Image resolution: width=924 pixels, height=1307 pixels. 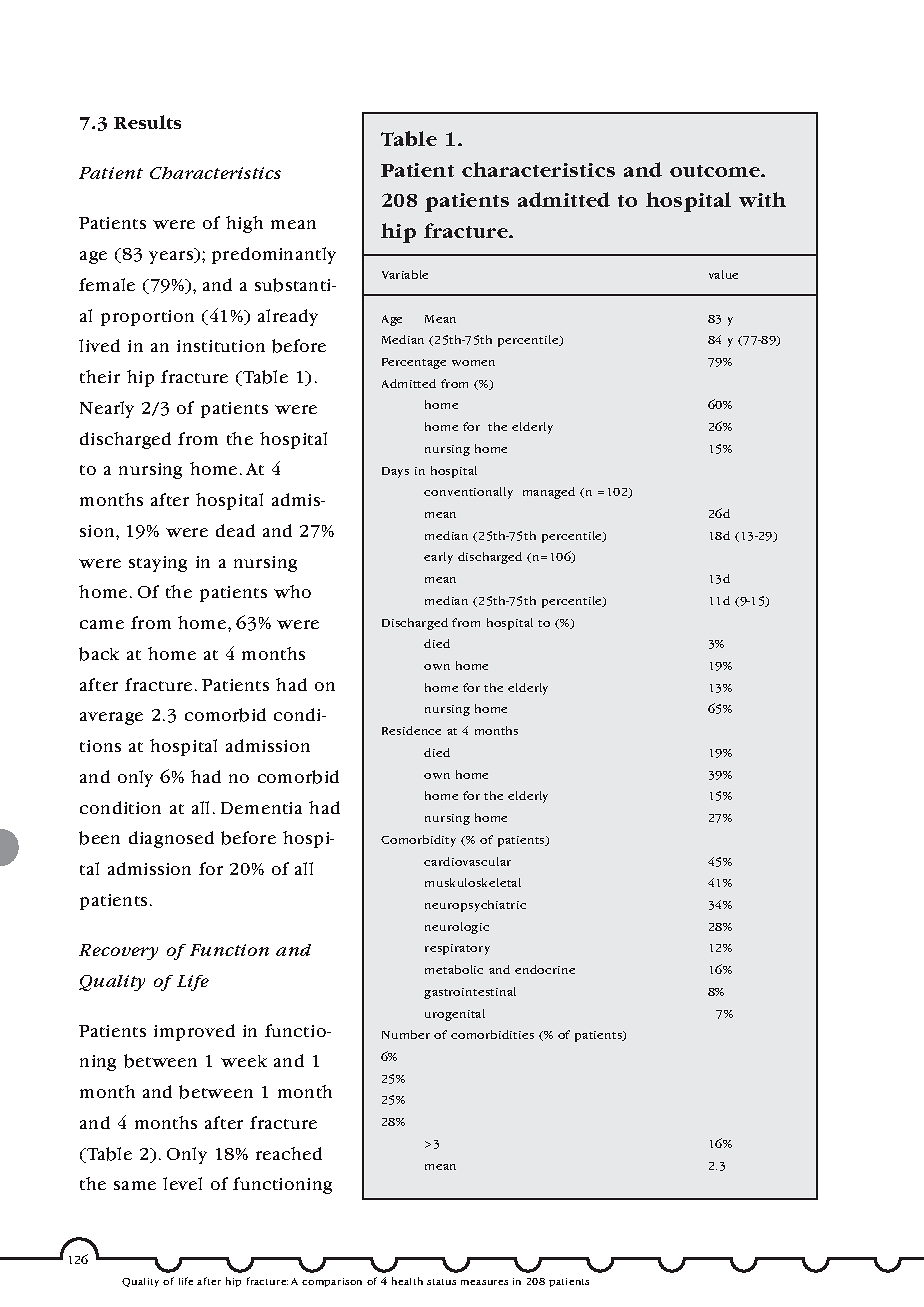 What do you see at coordinates (454, 969) in the image?
I see `metabolic` at bounding box center [454, 969].
